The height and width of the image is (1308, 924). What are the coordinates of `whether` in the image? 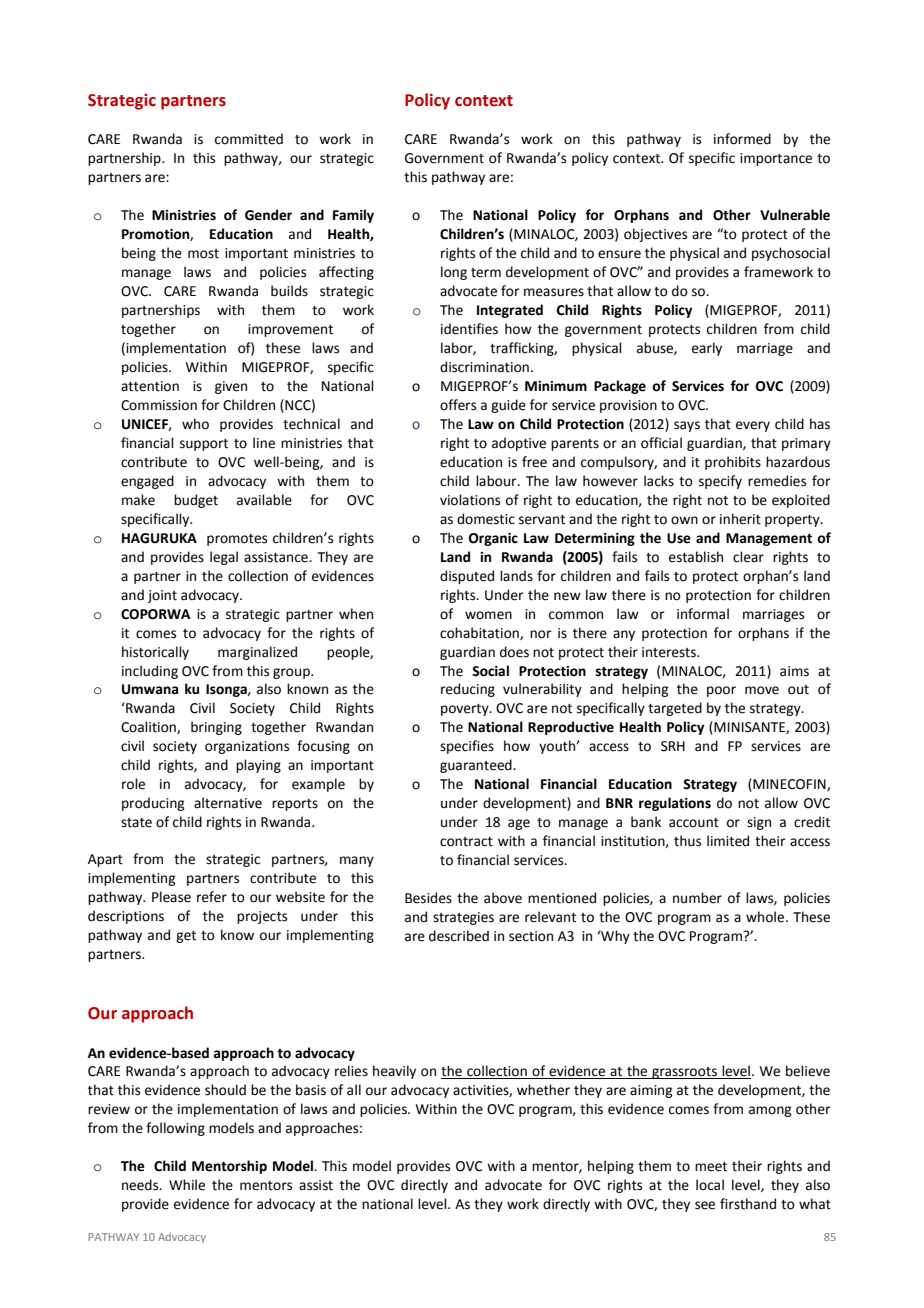 It's located at (543, 1090).
